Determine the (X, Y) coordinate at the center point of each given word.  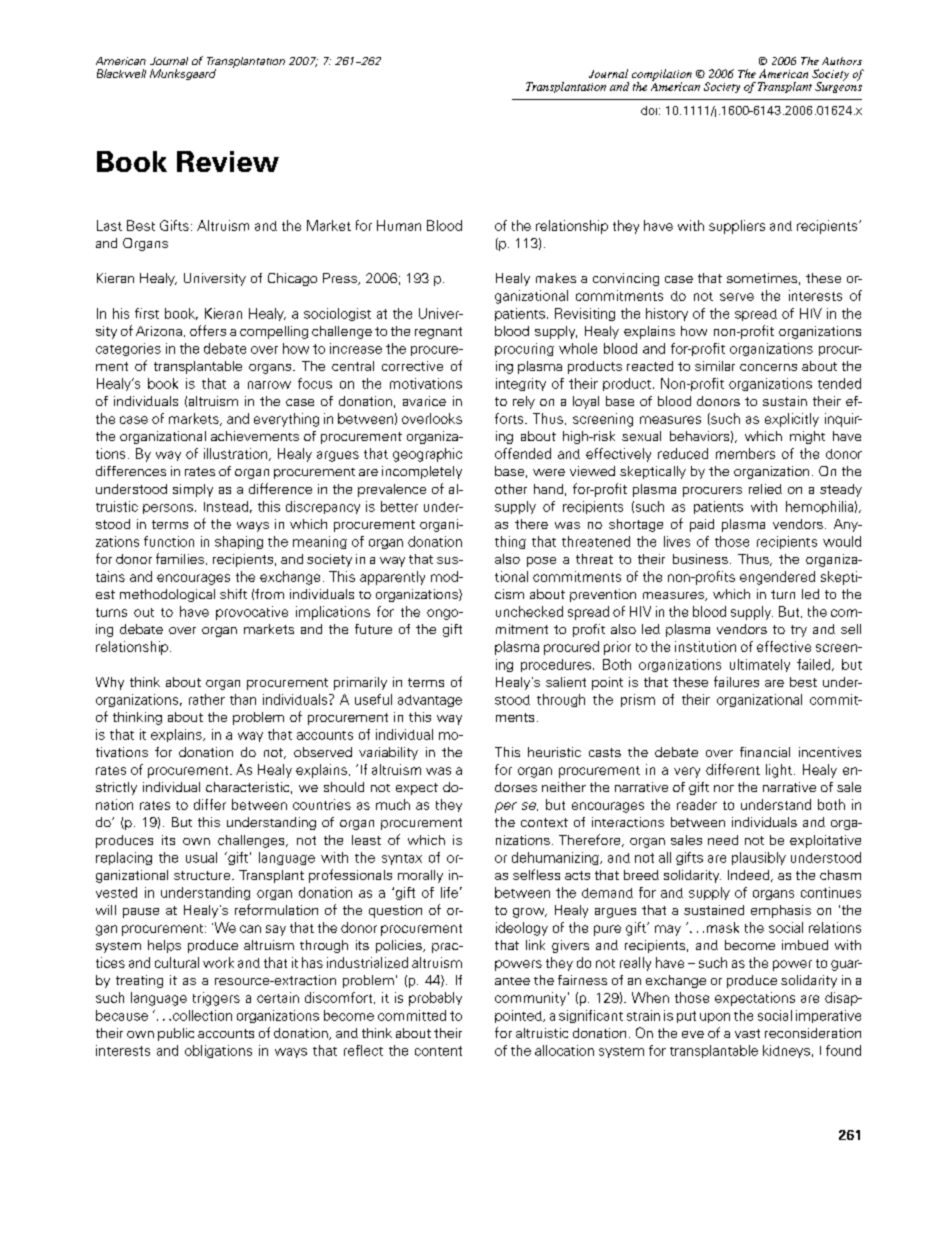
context (544, 822)
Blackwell (121, 73)
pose (541, 562)
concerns (768, 367)
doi (649, 110)
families (180, 558)
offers (208, 330)
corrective (412, 366)
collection (201, 1015)
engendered (777, 578)
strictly (116, 788)
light (779, 771)
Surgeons (838, 86)
